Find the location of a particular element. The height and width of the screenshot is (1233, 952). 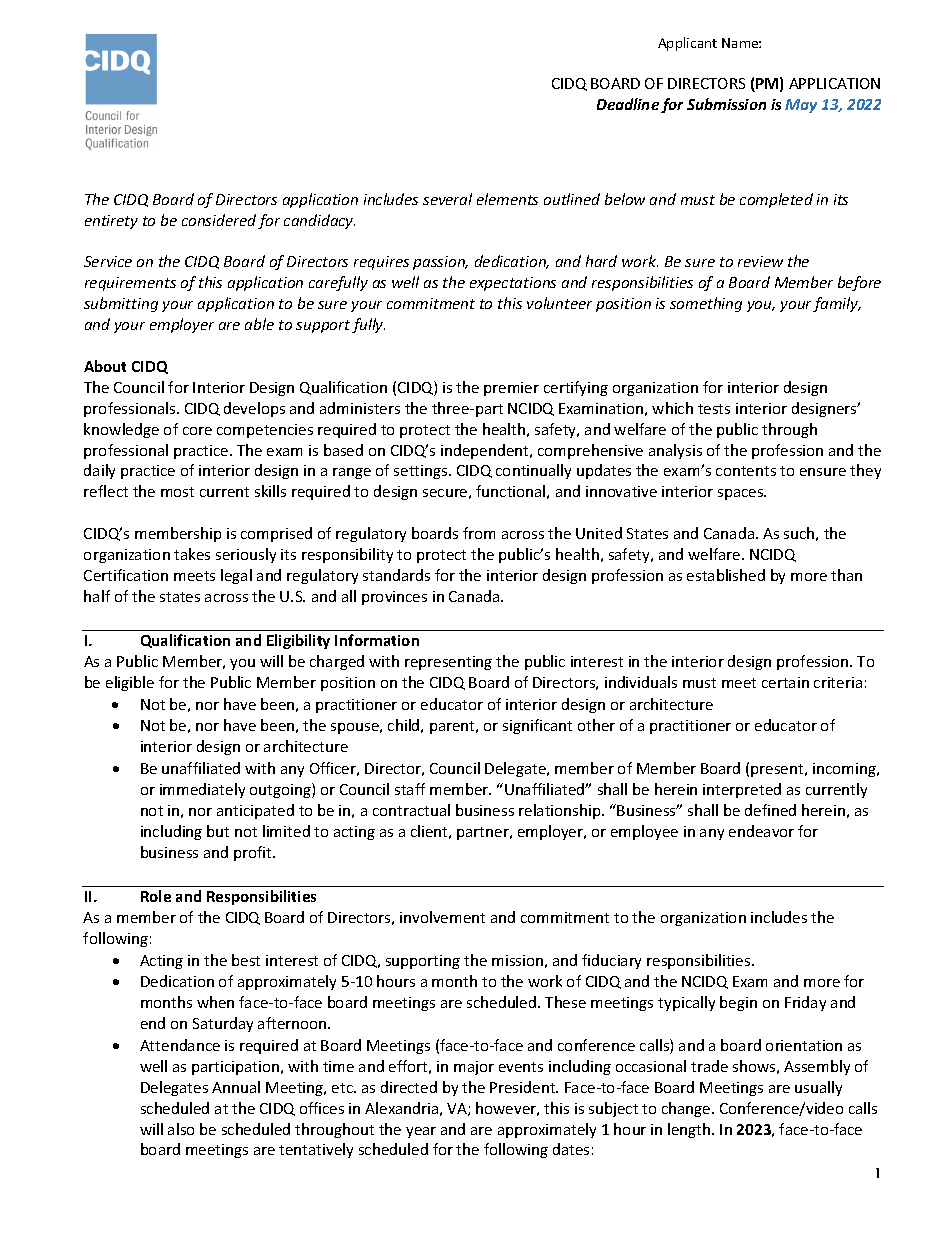

established is located at coordinates (726, 575).
